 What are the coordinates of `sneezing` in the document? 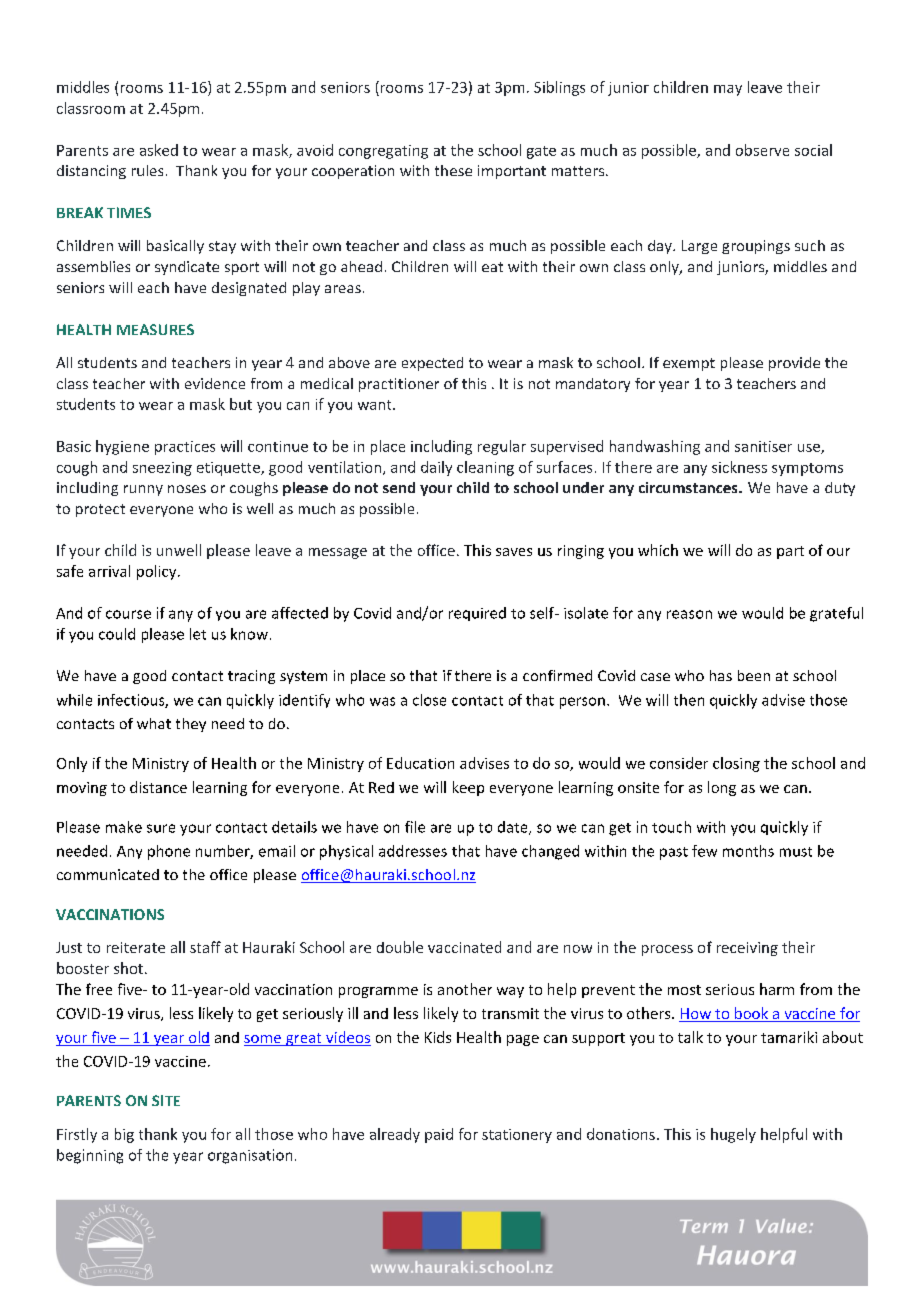 It's located at (162, 469).
